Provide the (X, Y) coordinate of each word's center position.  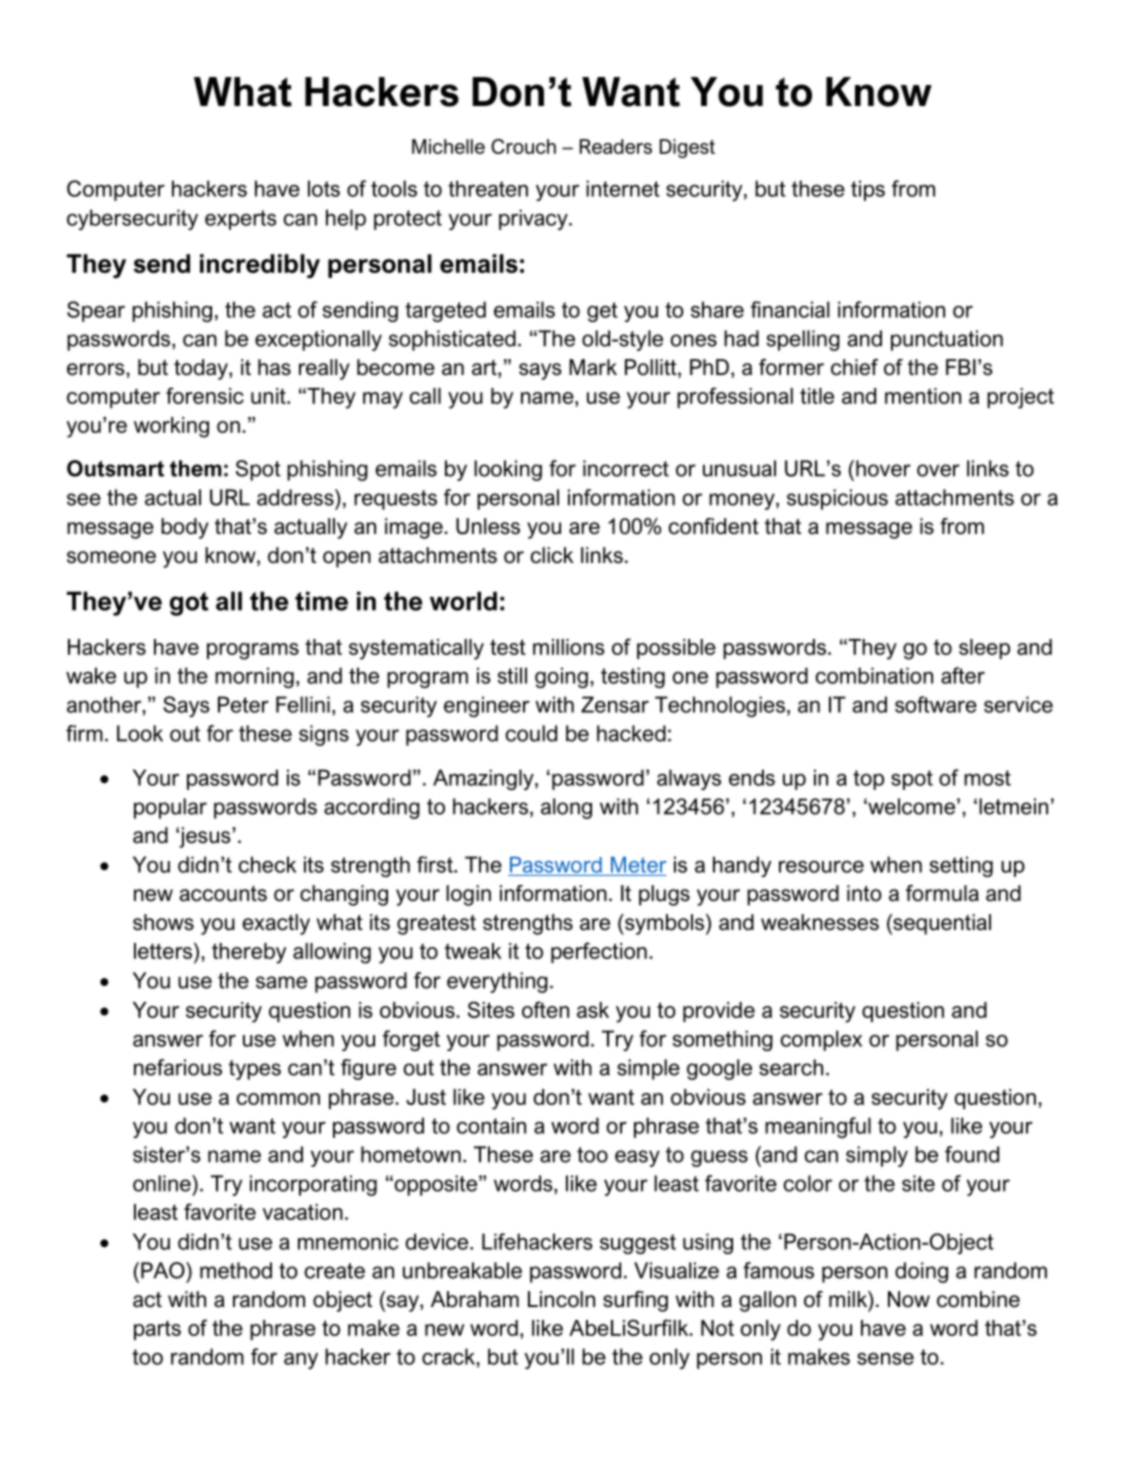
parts (157, 1330)
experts (240, 220)
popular (170, 808)
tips (868, 190)
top (868, 780)
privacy (534, 219)
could (531, 733)
